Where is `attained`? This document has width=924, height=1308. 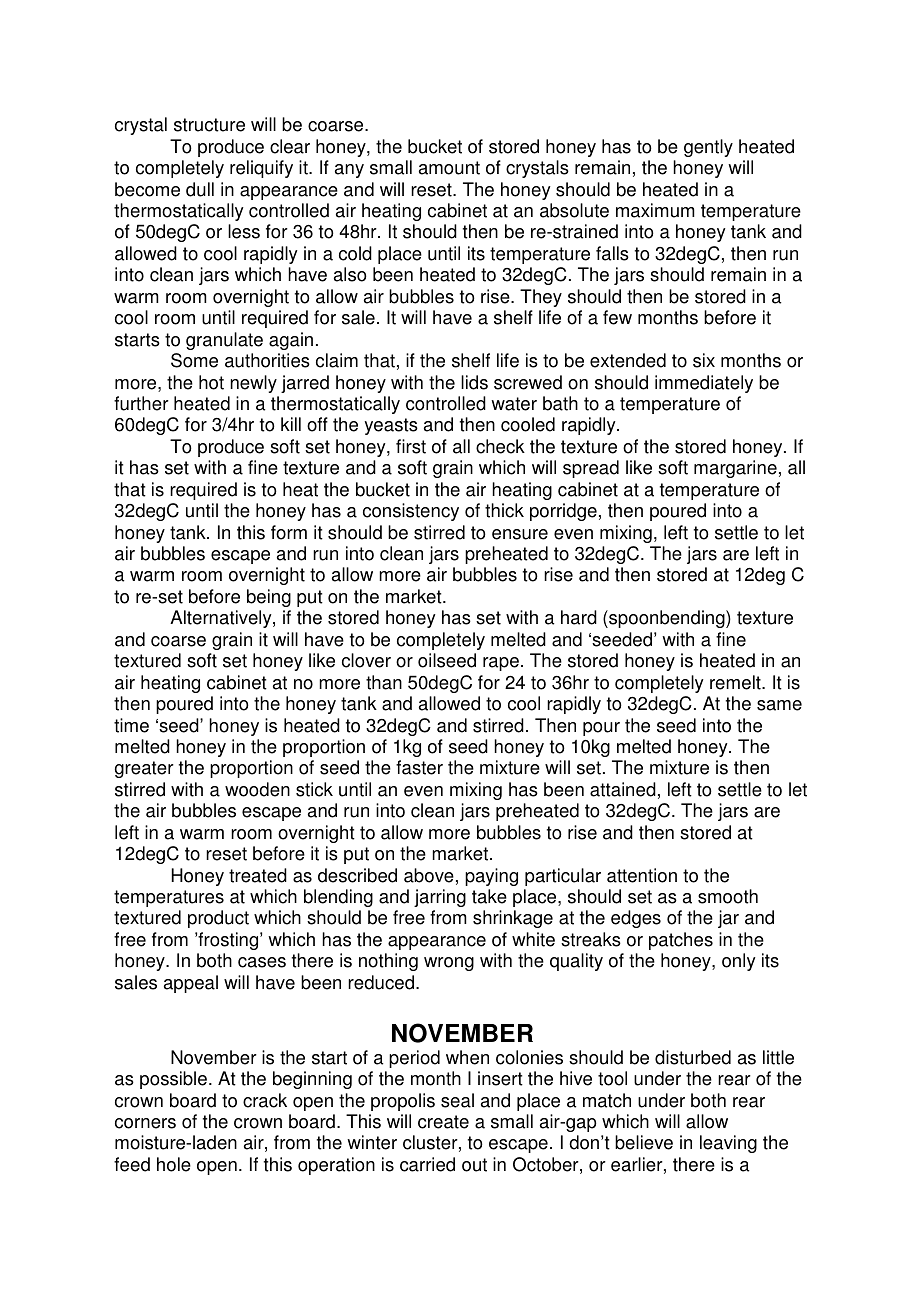 attained is located at coordinates (623, 789).
